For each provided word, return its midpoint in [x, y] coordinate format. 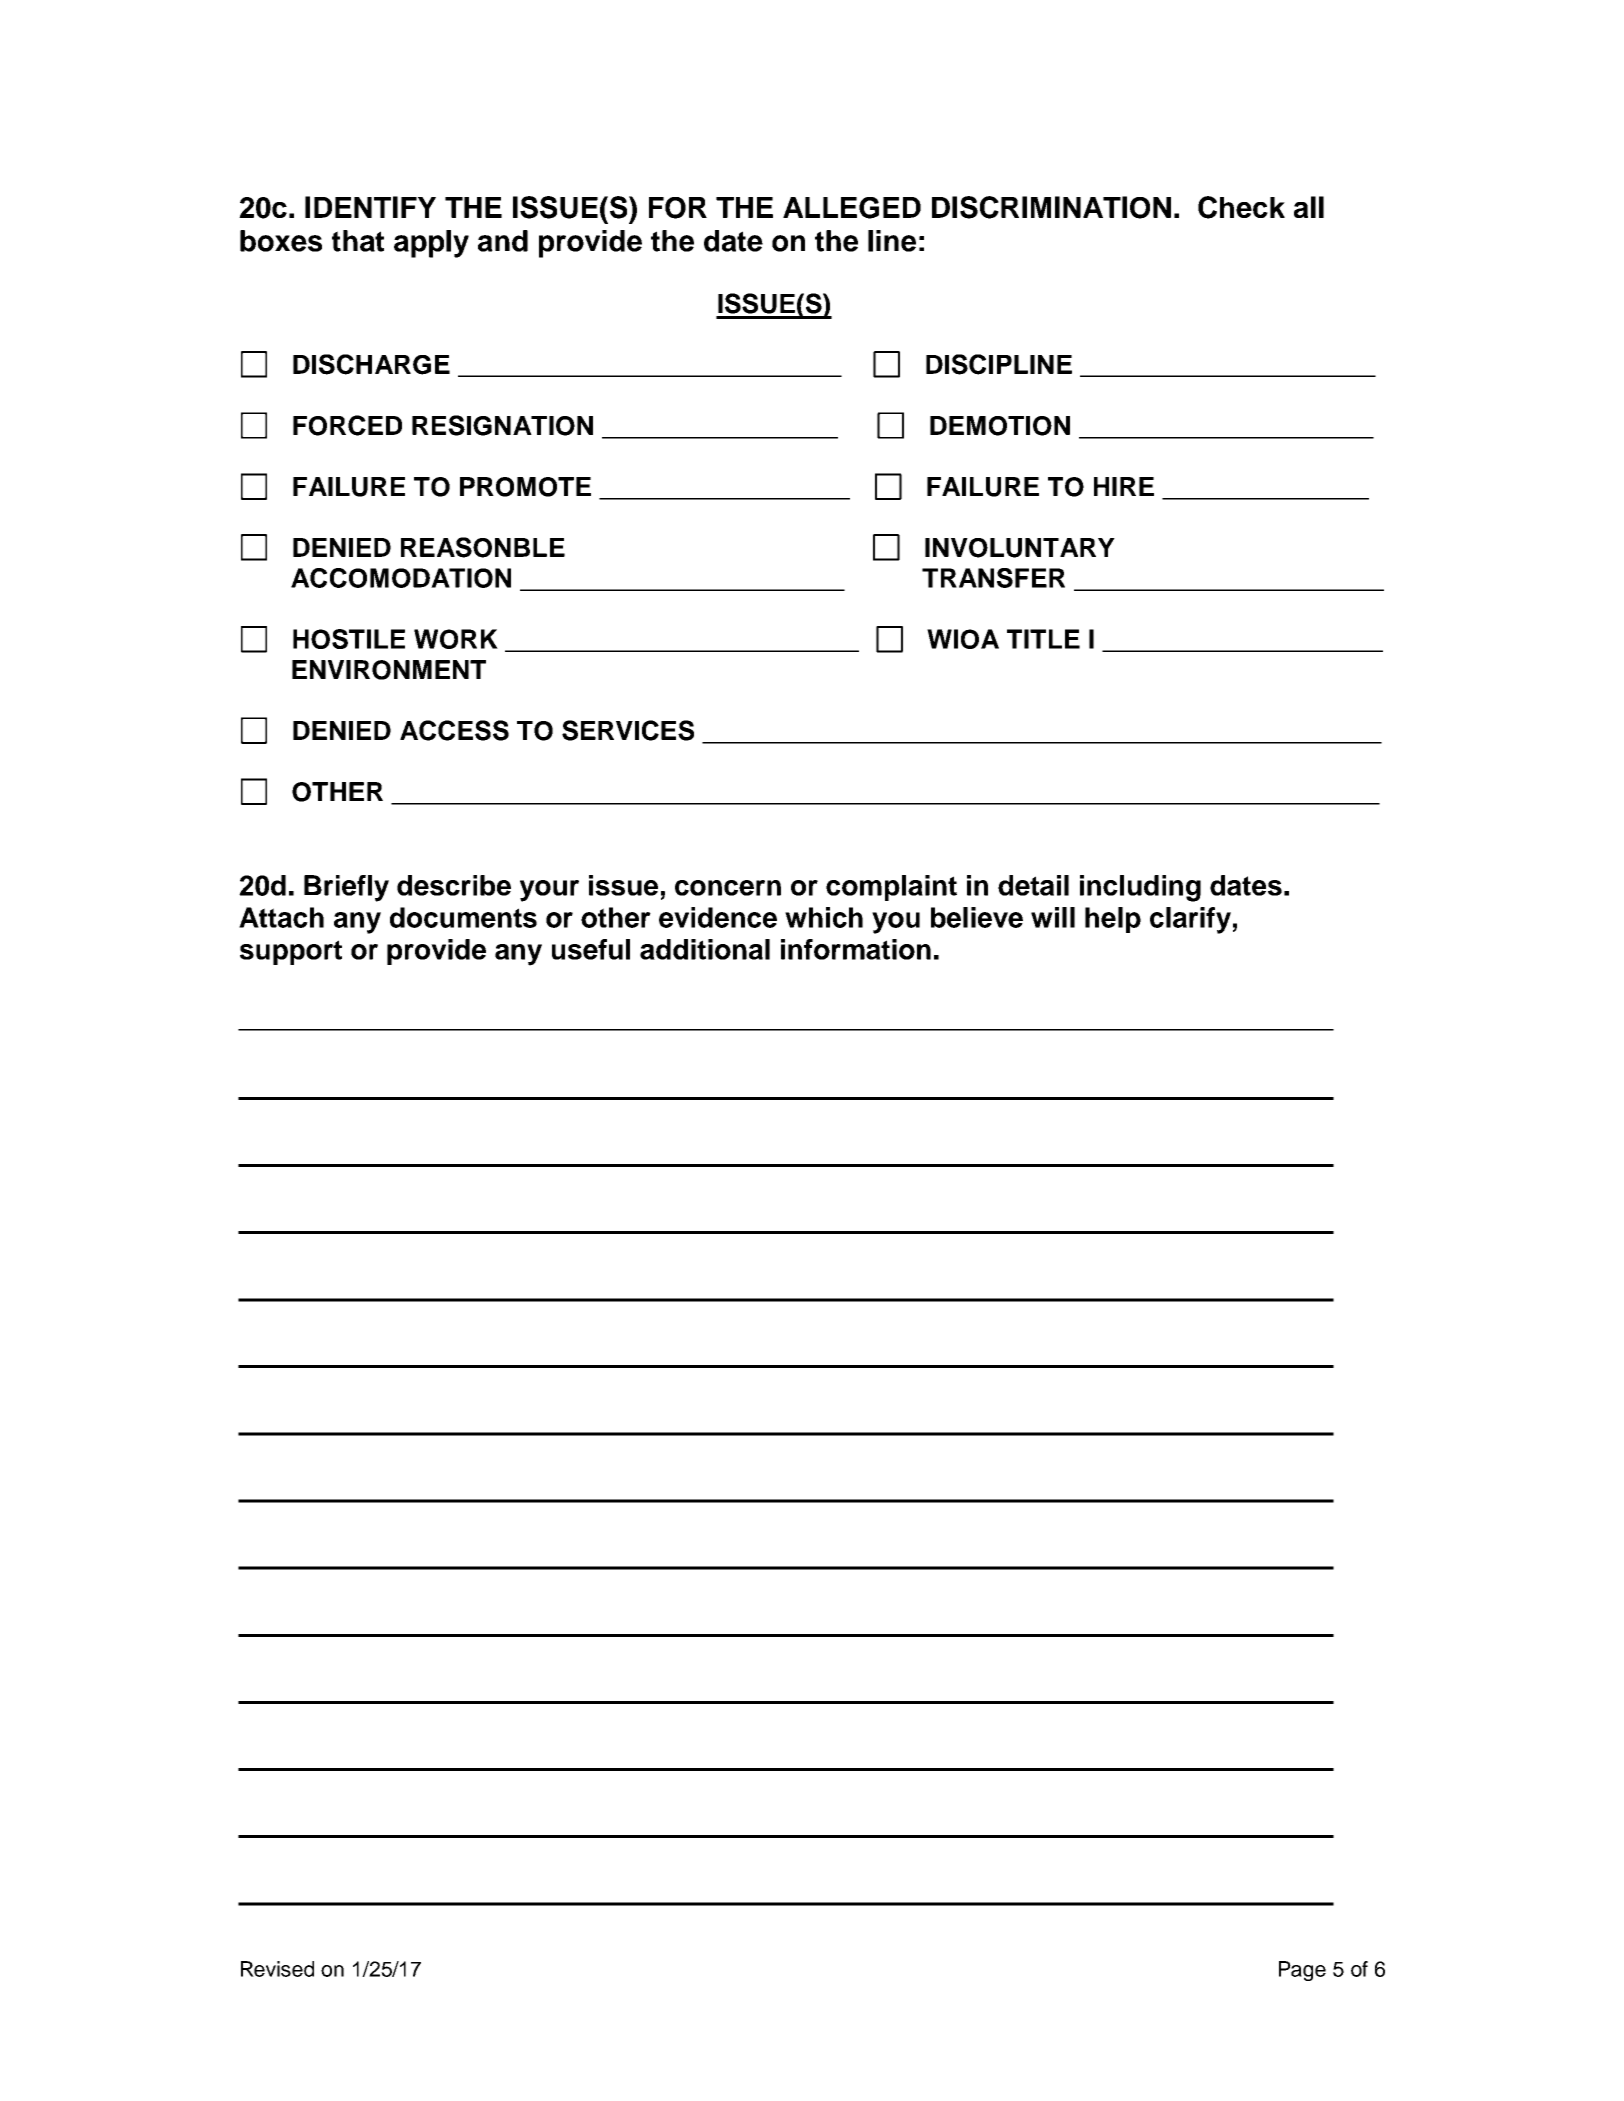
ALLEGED [852, 208]
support [291, 952]
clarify [1190, 920]
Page [1302, 1971]
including [1140, 888]
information [856, 949]
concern [728, 888]
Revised [277, 1969]
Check [1241, 207]
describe [454, 885]
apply [431, 244]
